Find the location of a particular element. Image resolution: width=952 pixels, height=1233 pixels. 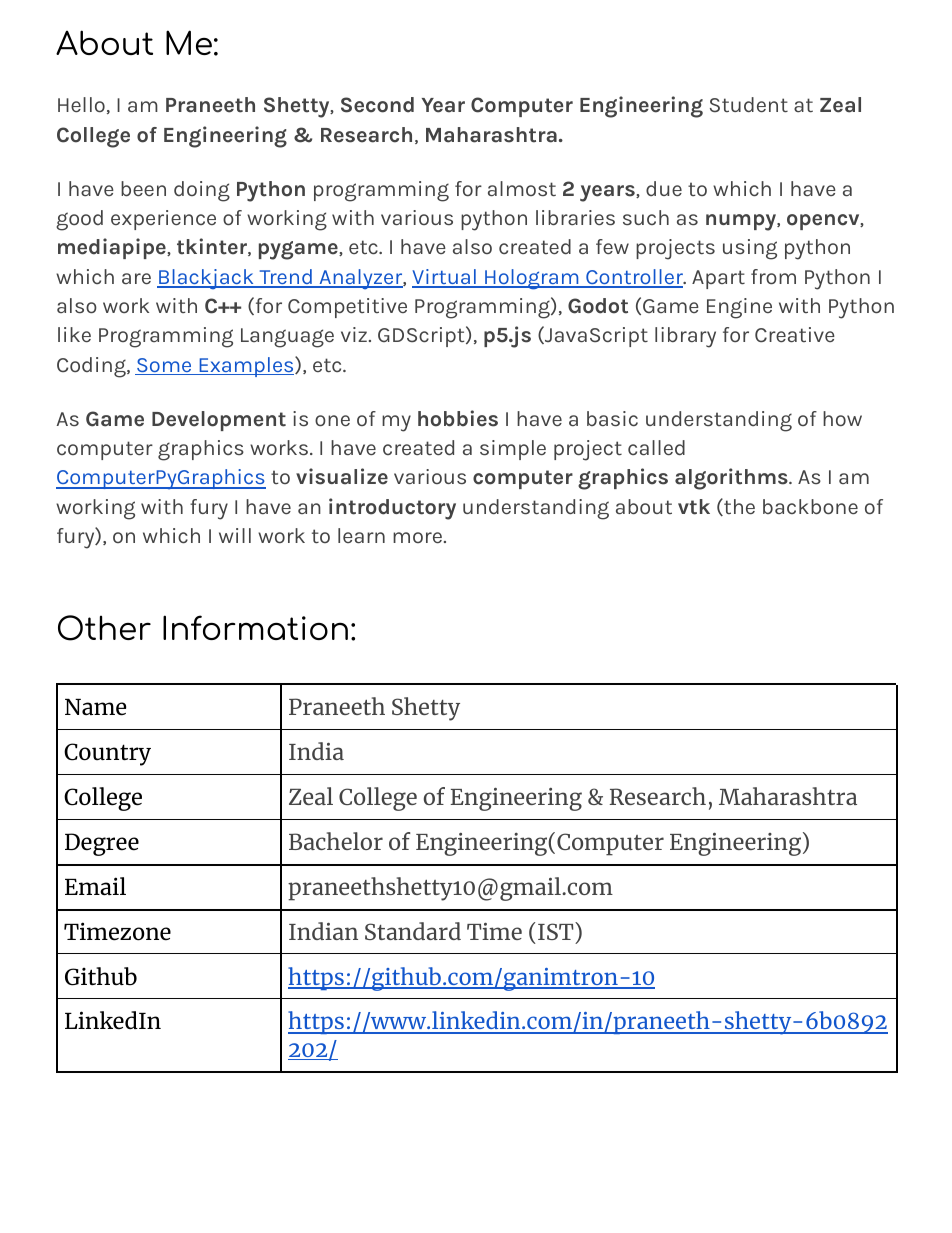

Email is located at coordinates (95, 886).
